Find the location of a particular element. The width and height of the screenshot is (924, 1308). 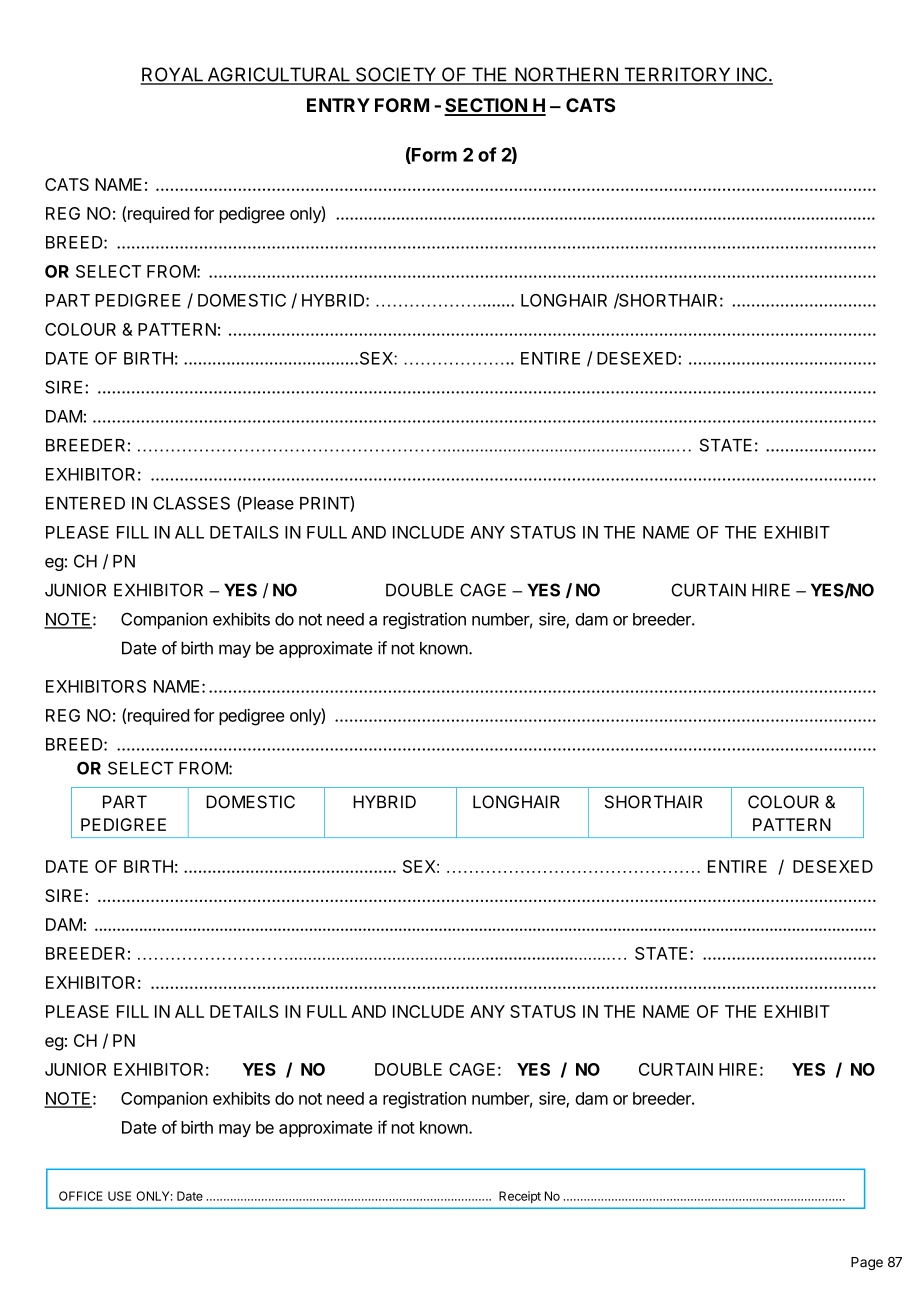

Receipt is located at coordinates (520, 1197).
